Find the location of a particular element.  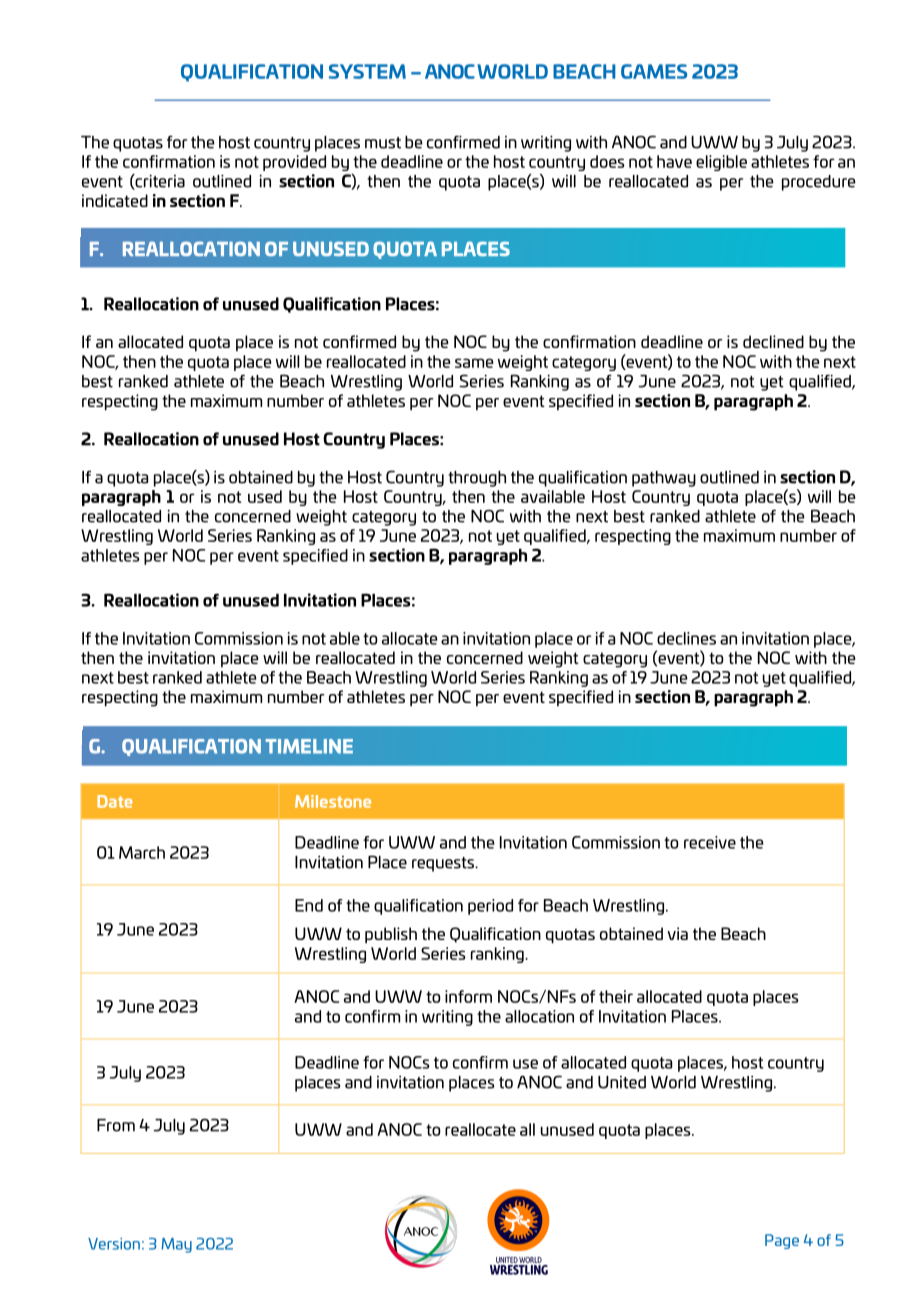

eligible is located at coordinates (721, 163).
